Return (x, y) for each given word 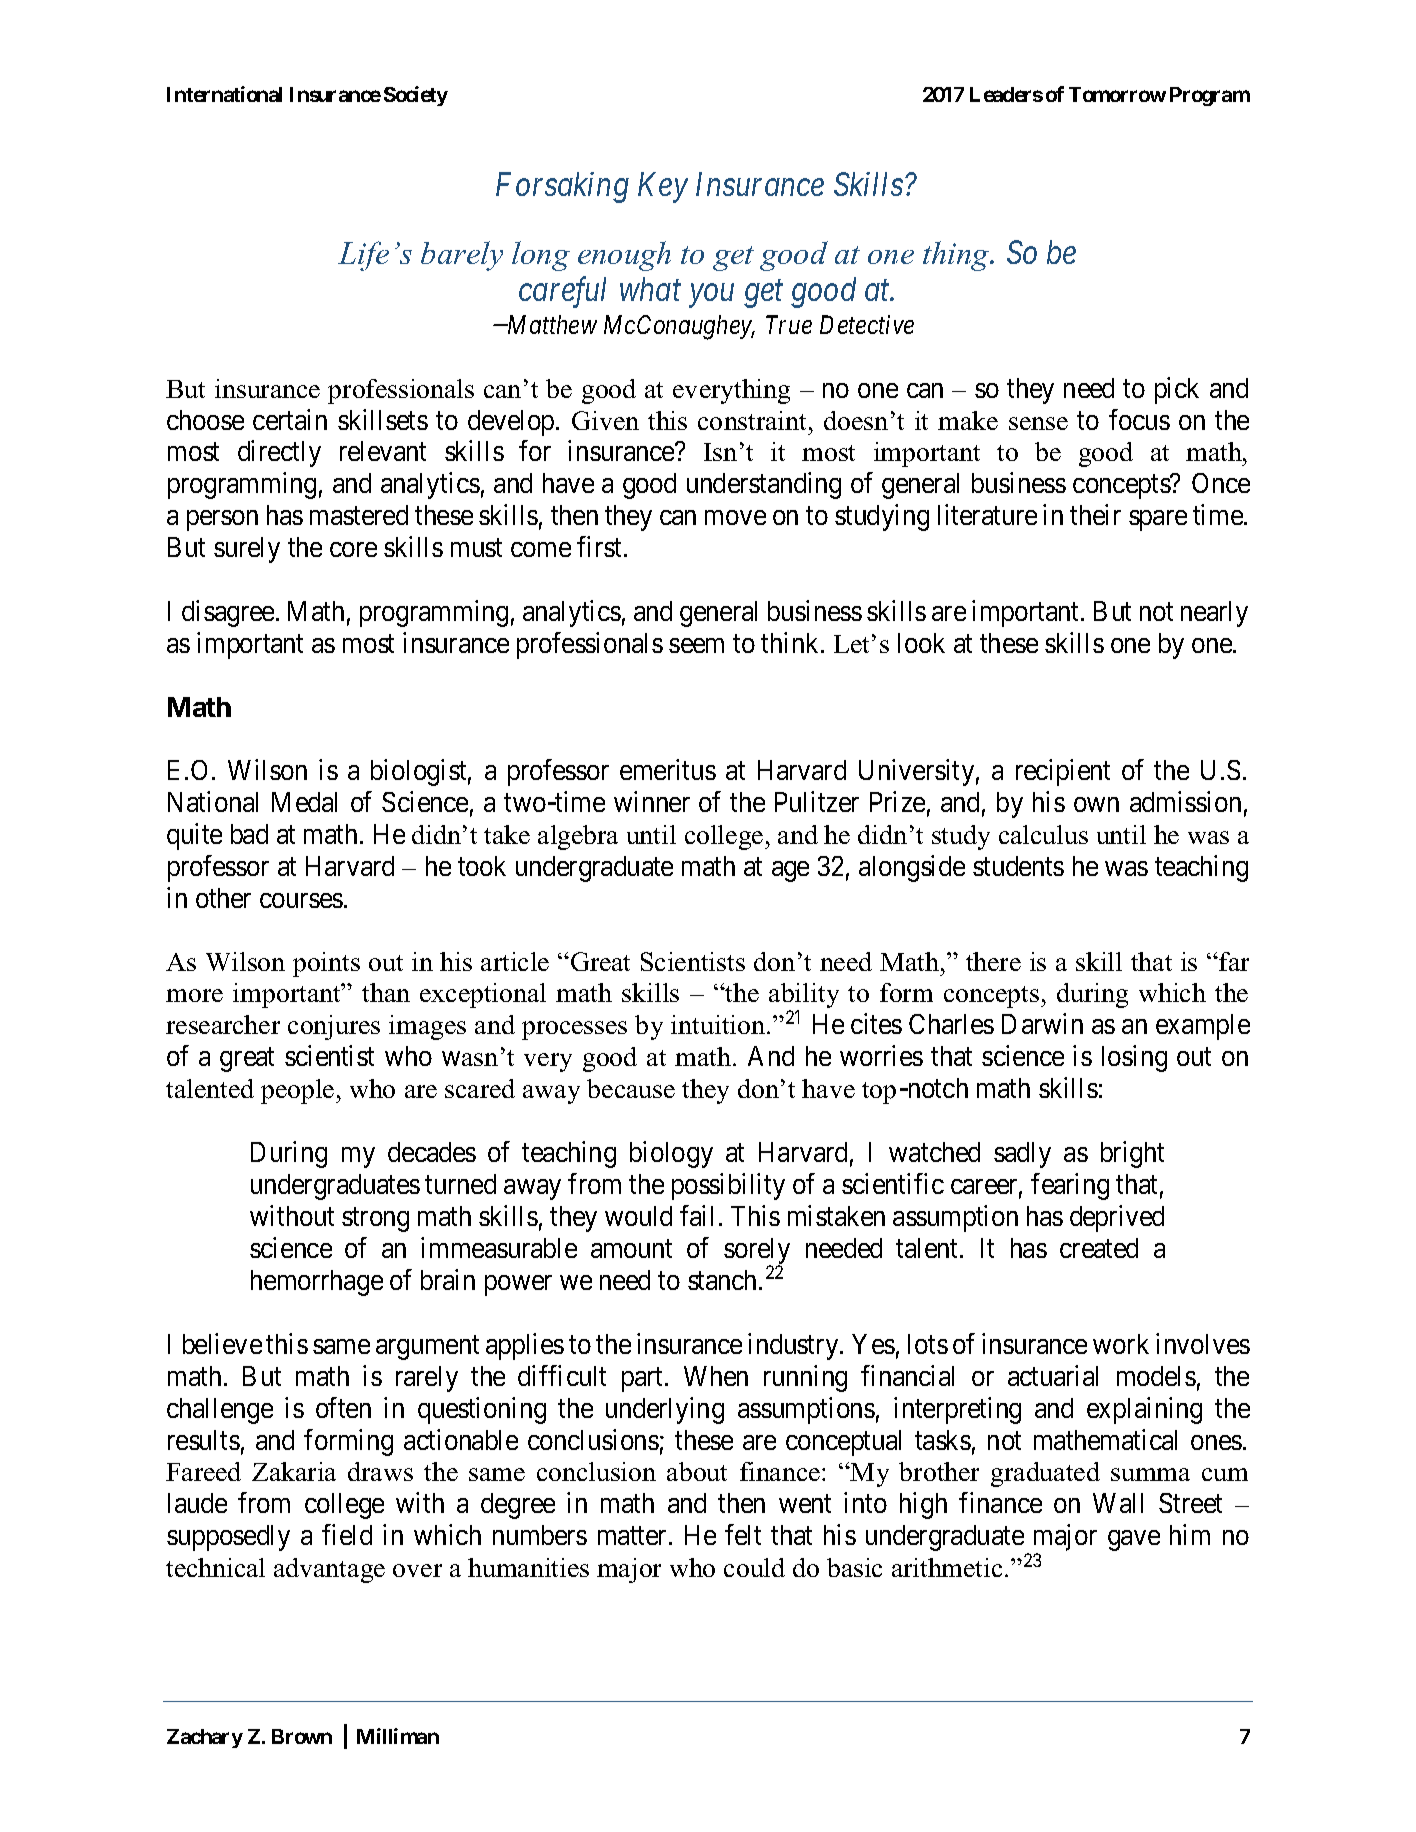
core (353, 549)
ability (804, 997)
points (326, 964)
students (1018, 866)
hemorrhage (317, 1283)
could (754, 1567)
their (1095, 514)
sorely (757, 1252)
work (1121, 1344)
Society (416, 96)
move (735, 518)
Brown (302, 1736)
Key (663, 187)
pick (1177, 390)
